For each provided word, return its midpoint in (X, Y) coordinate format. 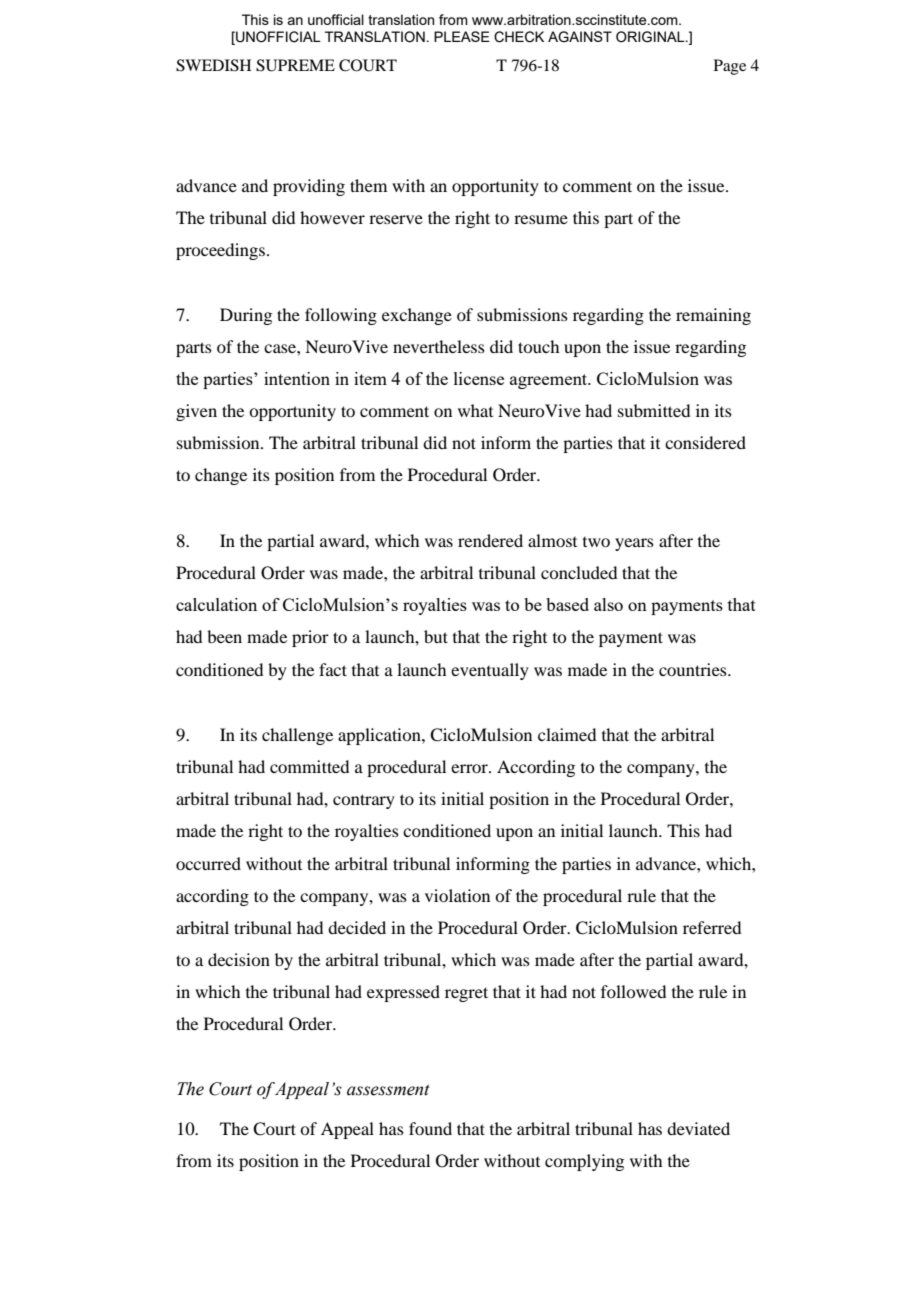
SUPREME (295, 65)
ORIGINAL (651, 37)
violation (457, 895)
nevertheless (439, 346)
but (436, 636)
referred (712, 927)
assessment (388, 1090)
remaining (713, 316)
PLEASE (462, 36)
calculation (216, 604)
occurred (208, 863)
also (608, 604)
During (246, 316)
